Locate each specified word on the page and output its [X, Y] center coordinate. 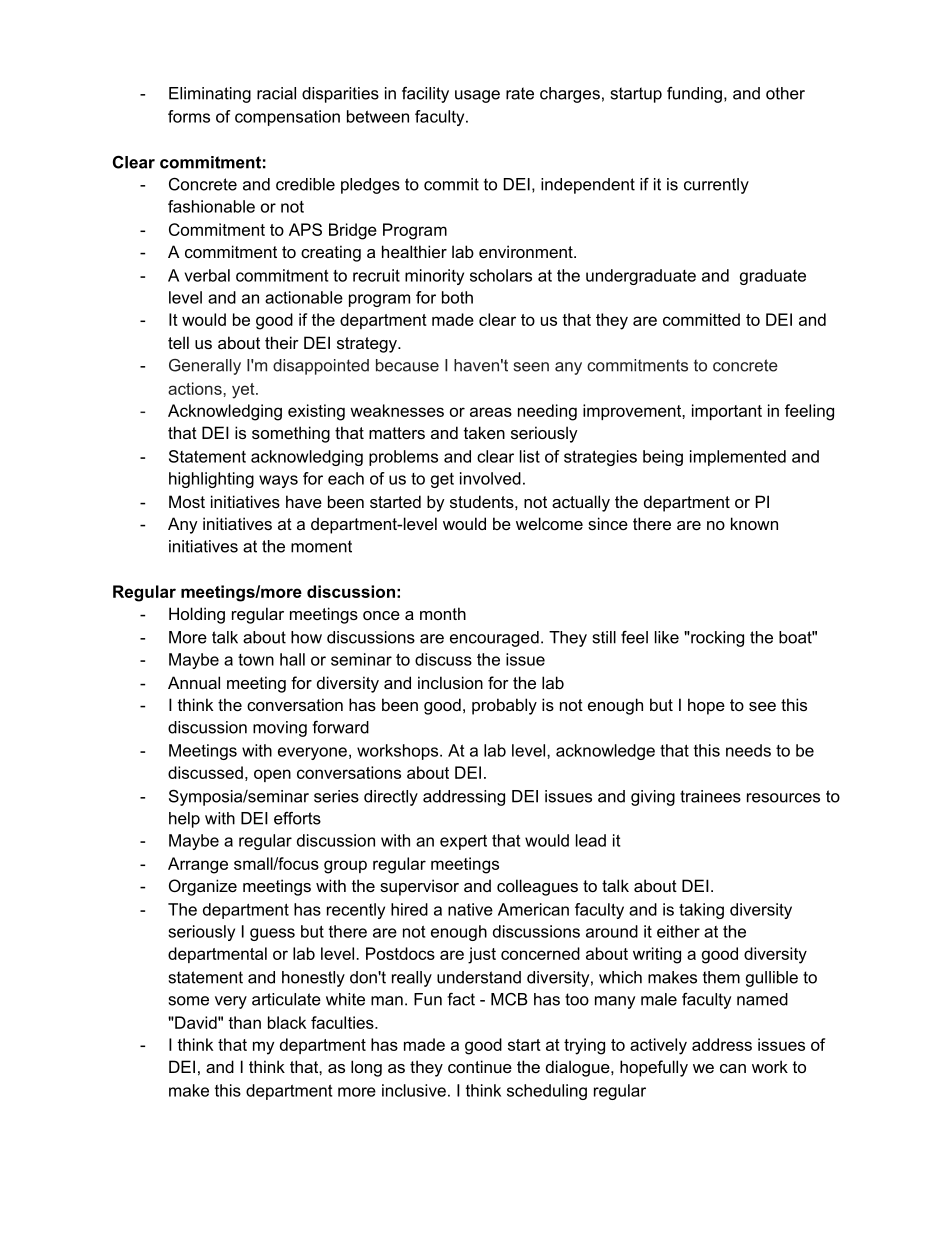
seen [531, 367]
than [244, 1022]
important [727, 412]
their [282, 342]
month [443, 613]
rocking [716, 639]
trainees [710, 796]
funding [694, 95]
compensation [287, 118]
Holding [197, 615]
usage [477, 96]
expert [463, 842]
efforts [297, 818]
